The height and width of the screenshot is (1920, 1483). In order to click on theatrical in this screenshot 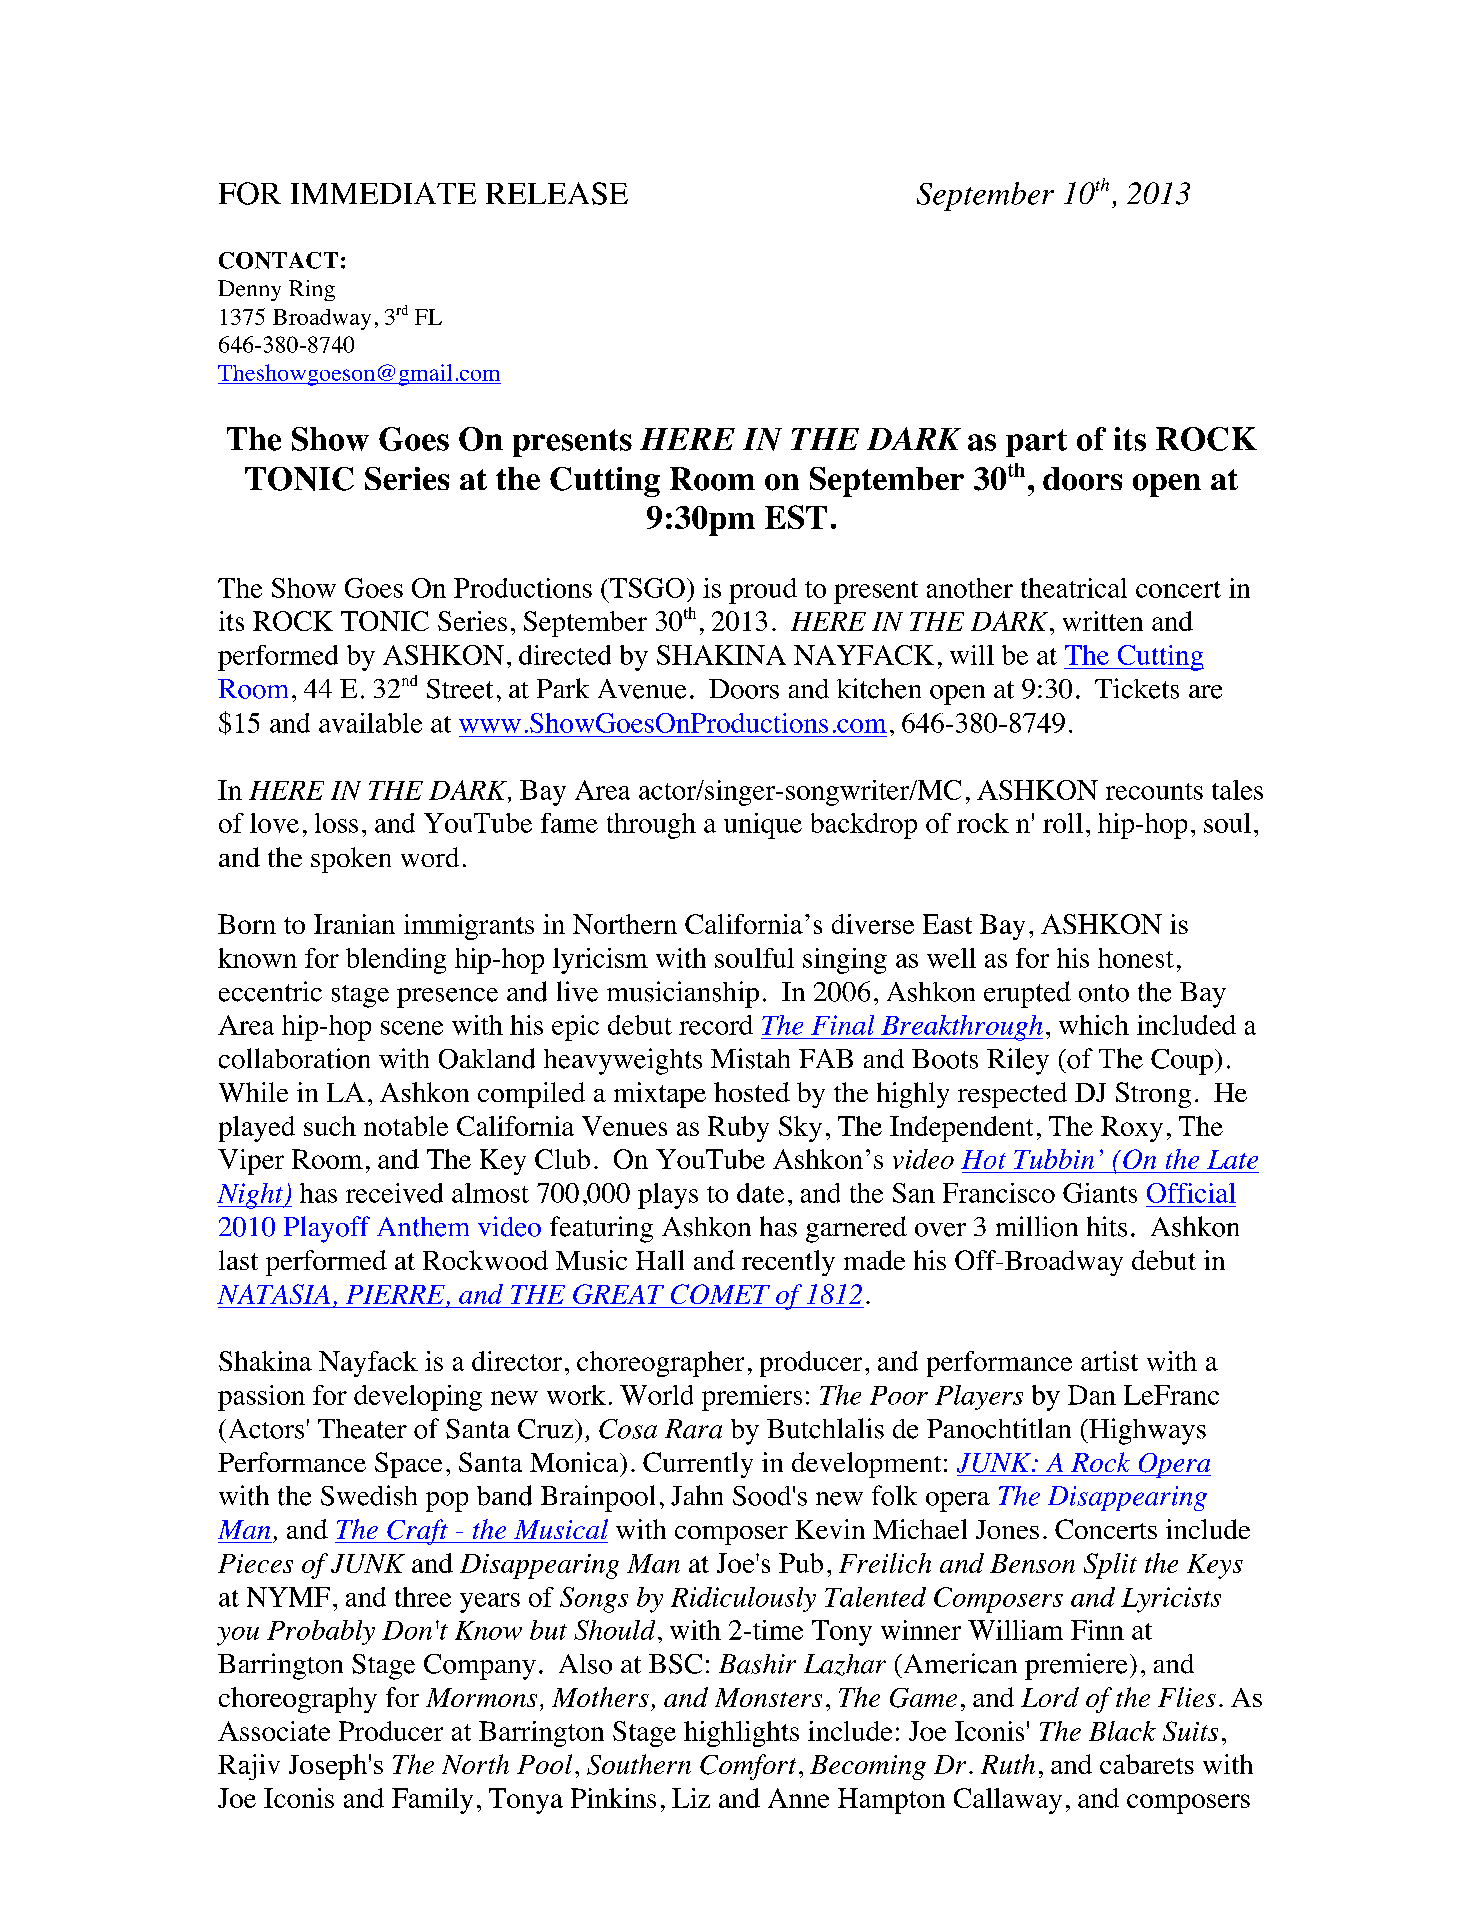, I will do `click(1074, 588)`.
